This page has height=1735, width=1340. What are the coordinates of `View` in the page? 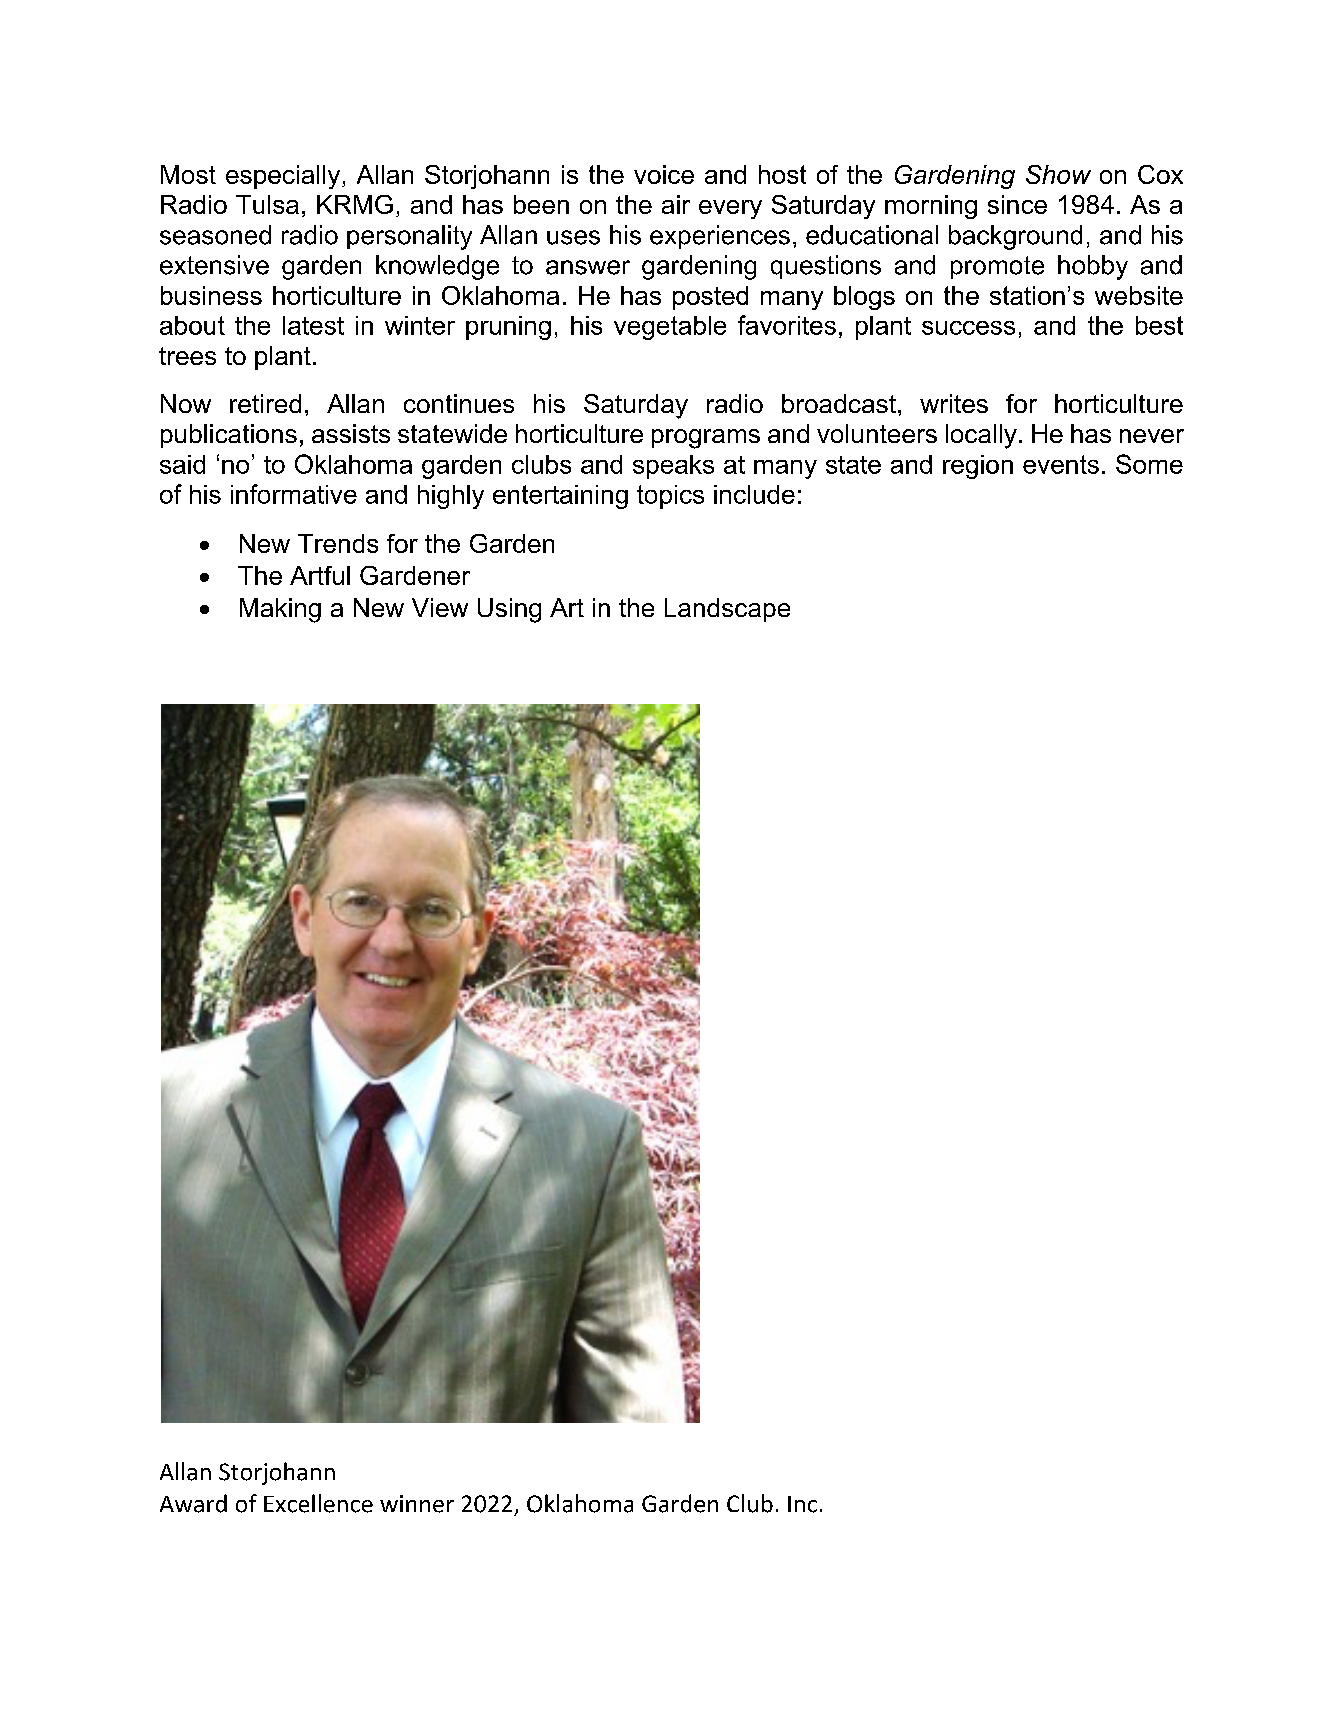 It's located at (440, 607).
